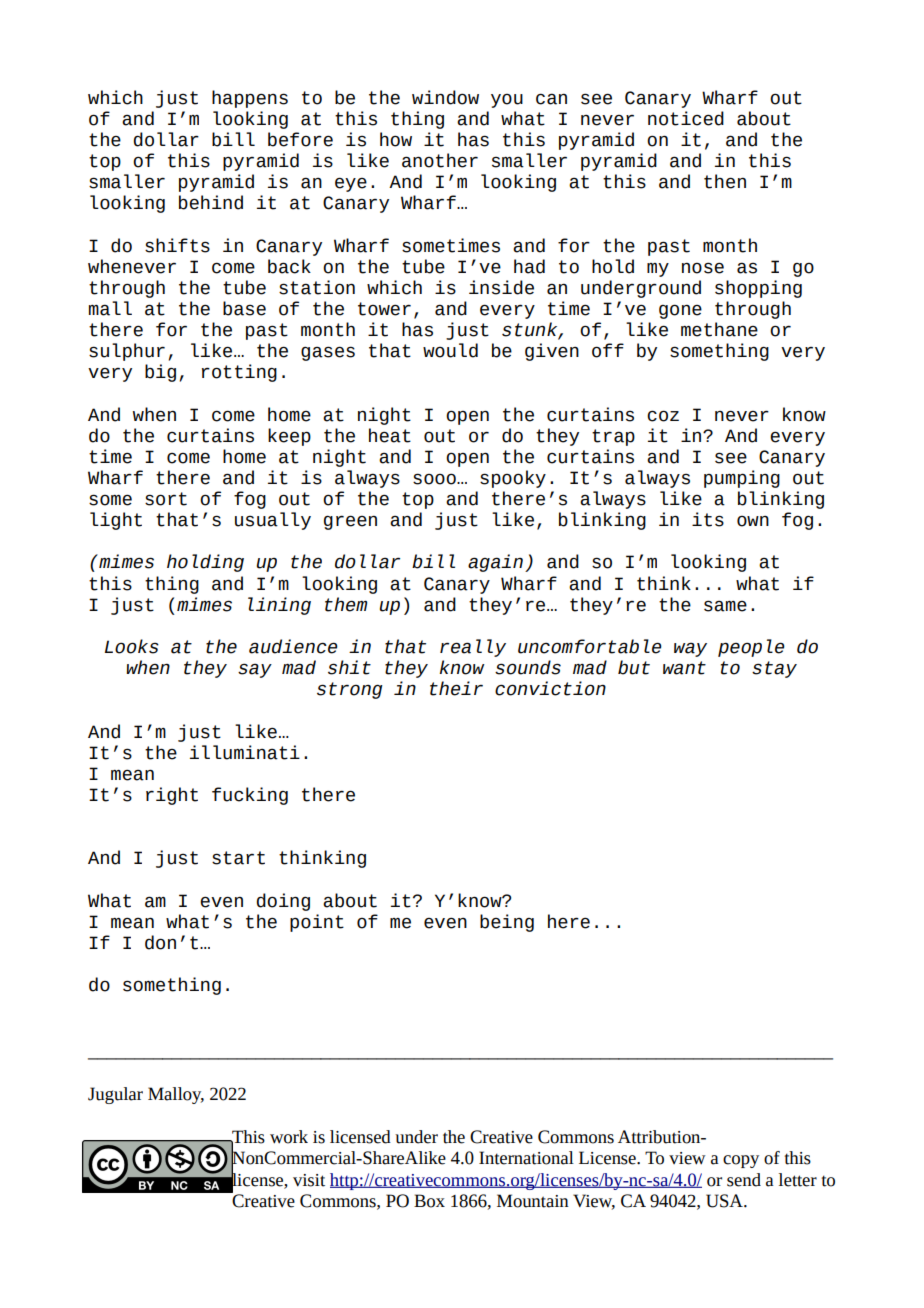 Image resolution: width=924 pixels, height=1308 pixels. Describe the element at coordinates (245, 752) in the image. I see `illuminati` at that location.
